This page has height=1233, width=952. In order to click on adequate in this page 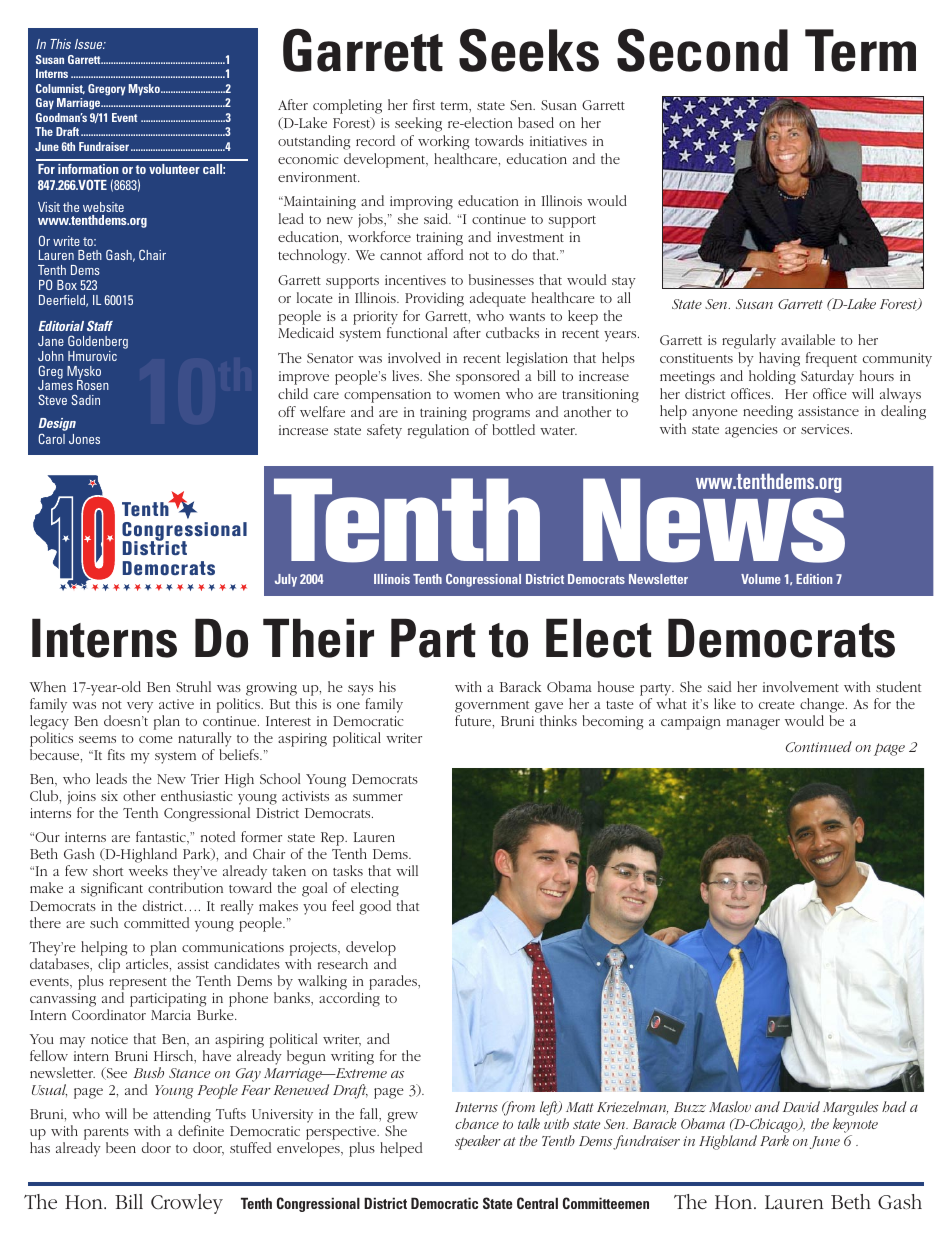, I will do `click(498, 299)`.
